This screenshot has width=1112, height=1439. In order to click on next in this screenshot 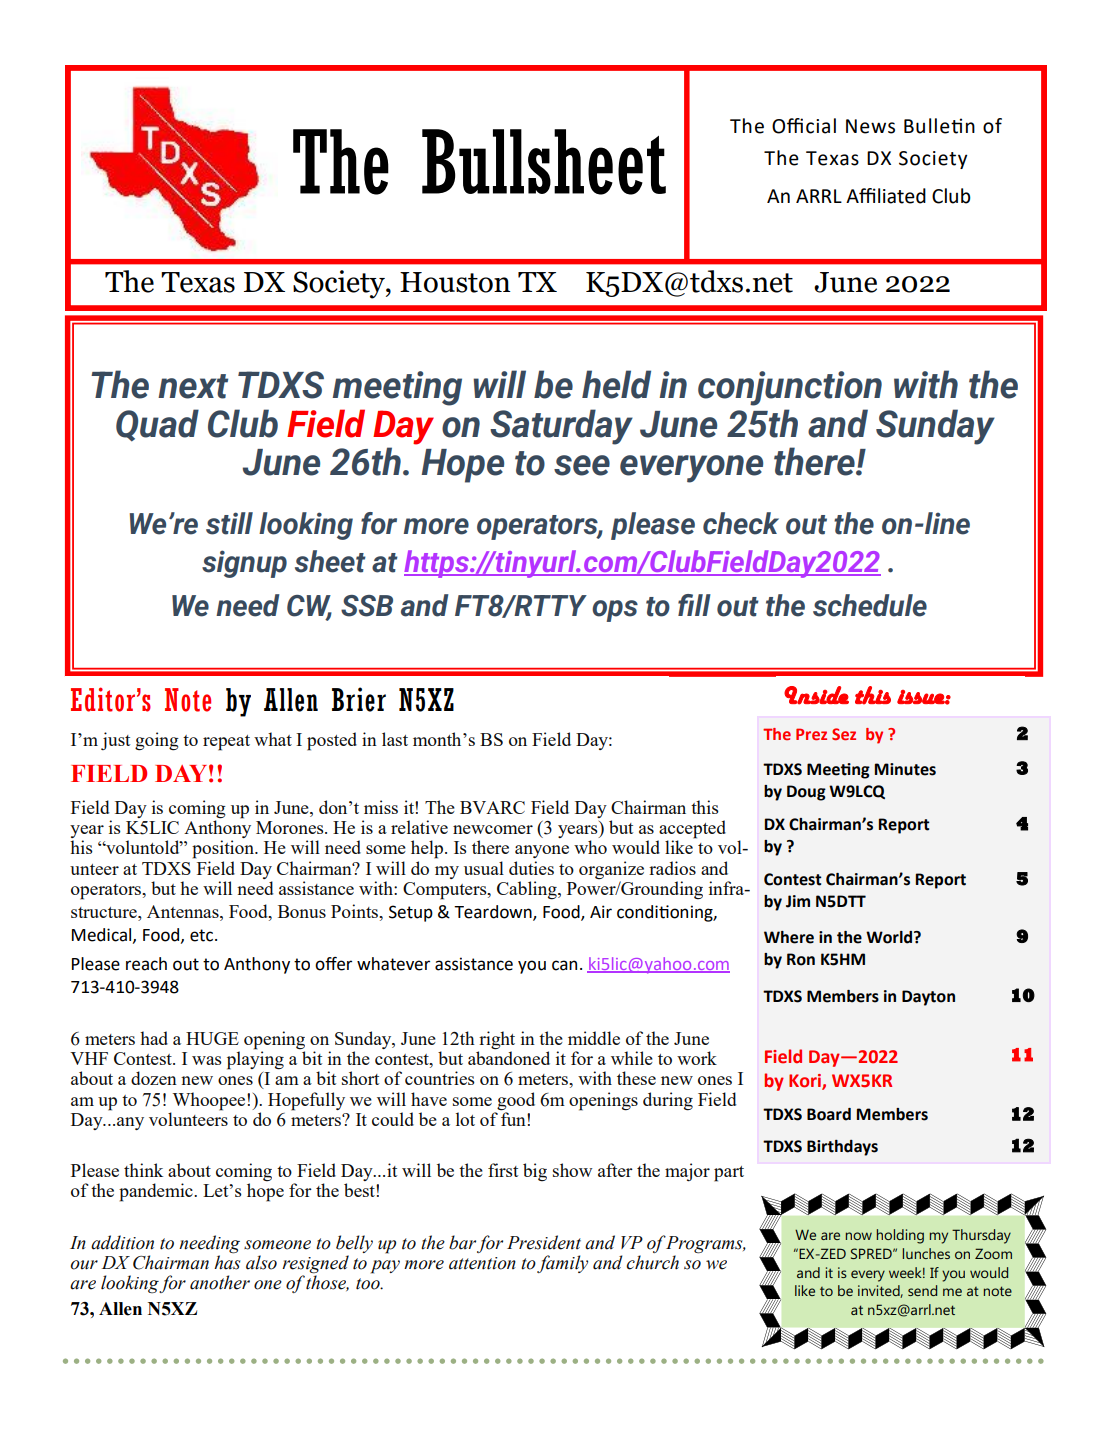, I will do `click(193, 386)`.
